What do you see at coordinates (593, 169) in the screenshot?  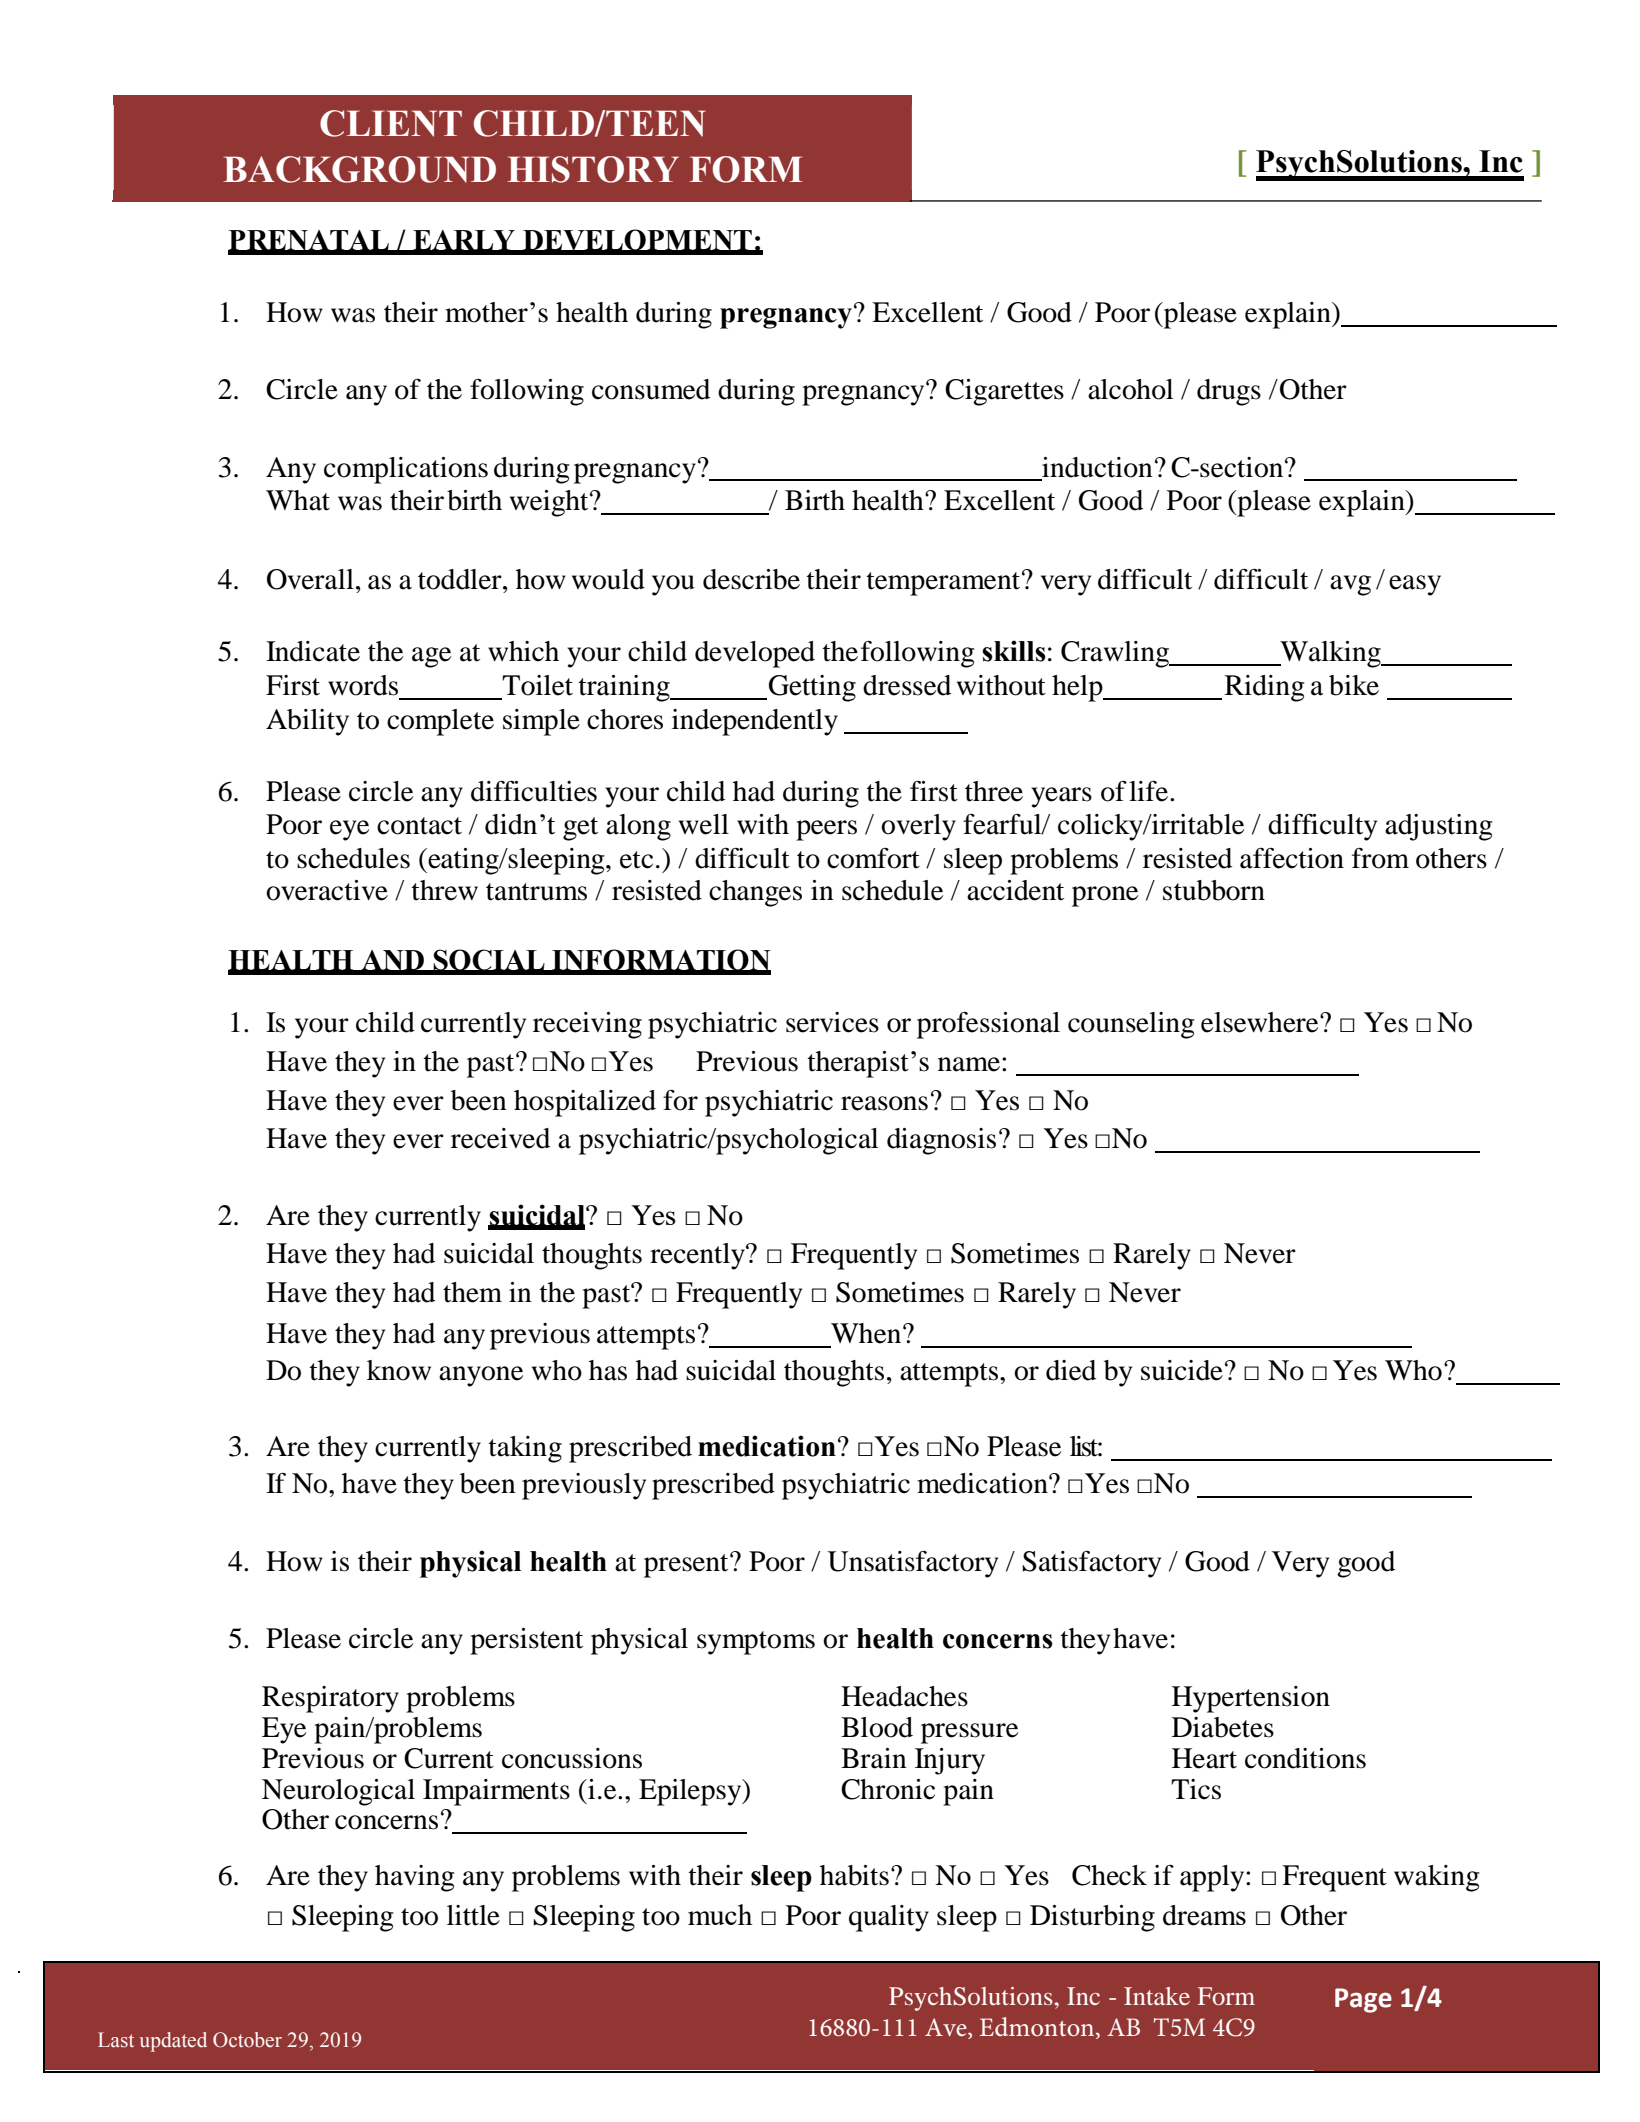 I see `HISTORY` at bounding box center [593, 169].
